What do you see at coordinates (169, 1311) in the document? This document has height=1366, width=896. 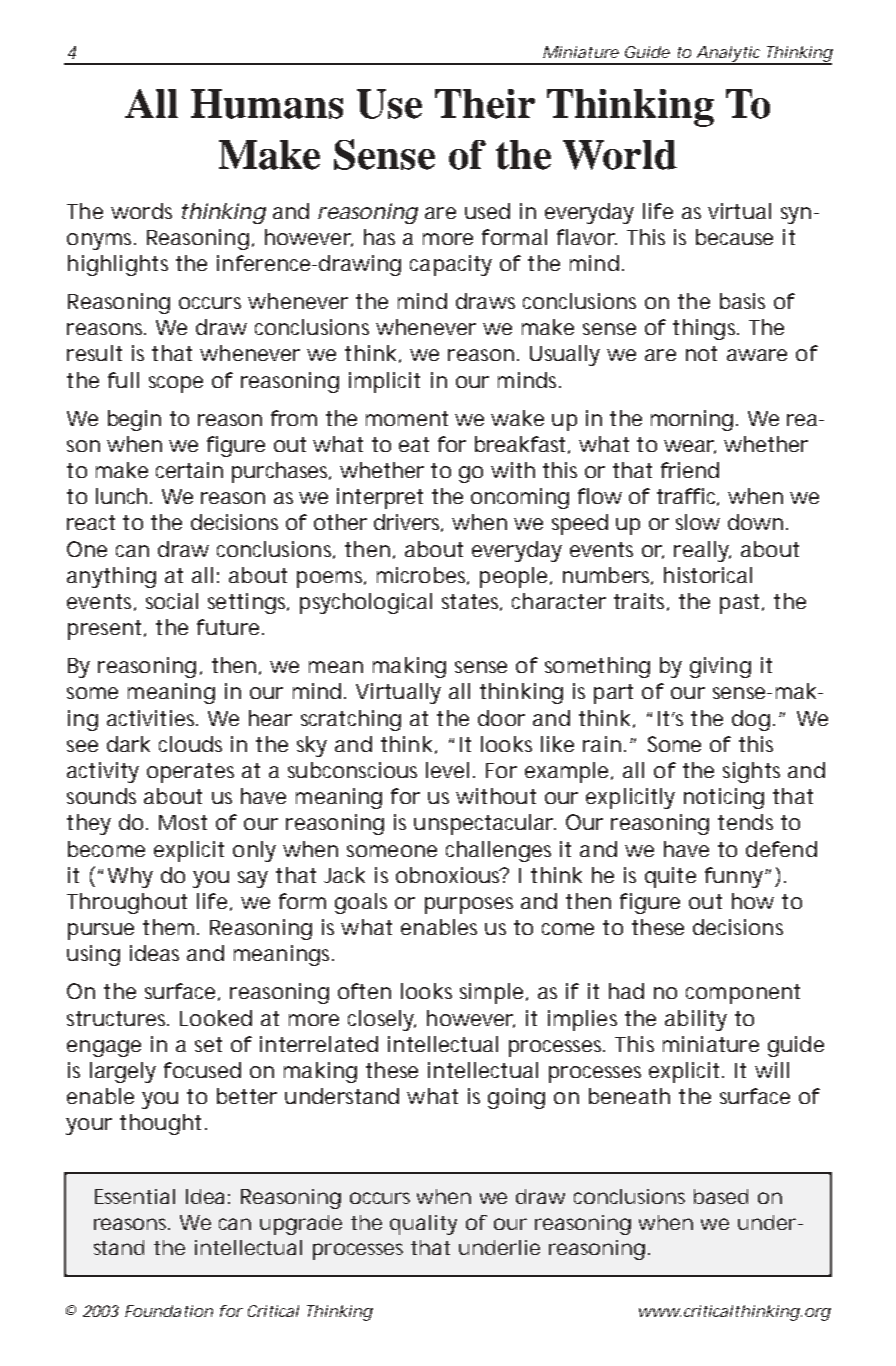 I see `Foundation` at bounding box center [169, 1311].
